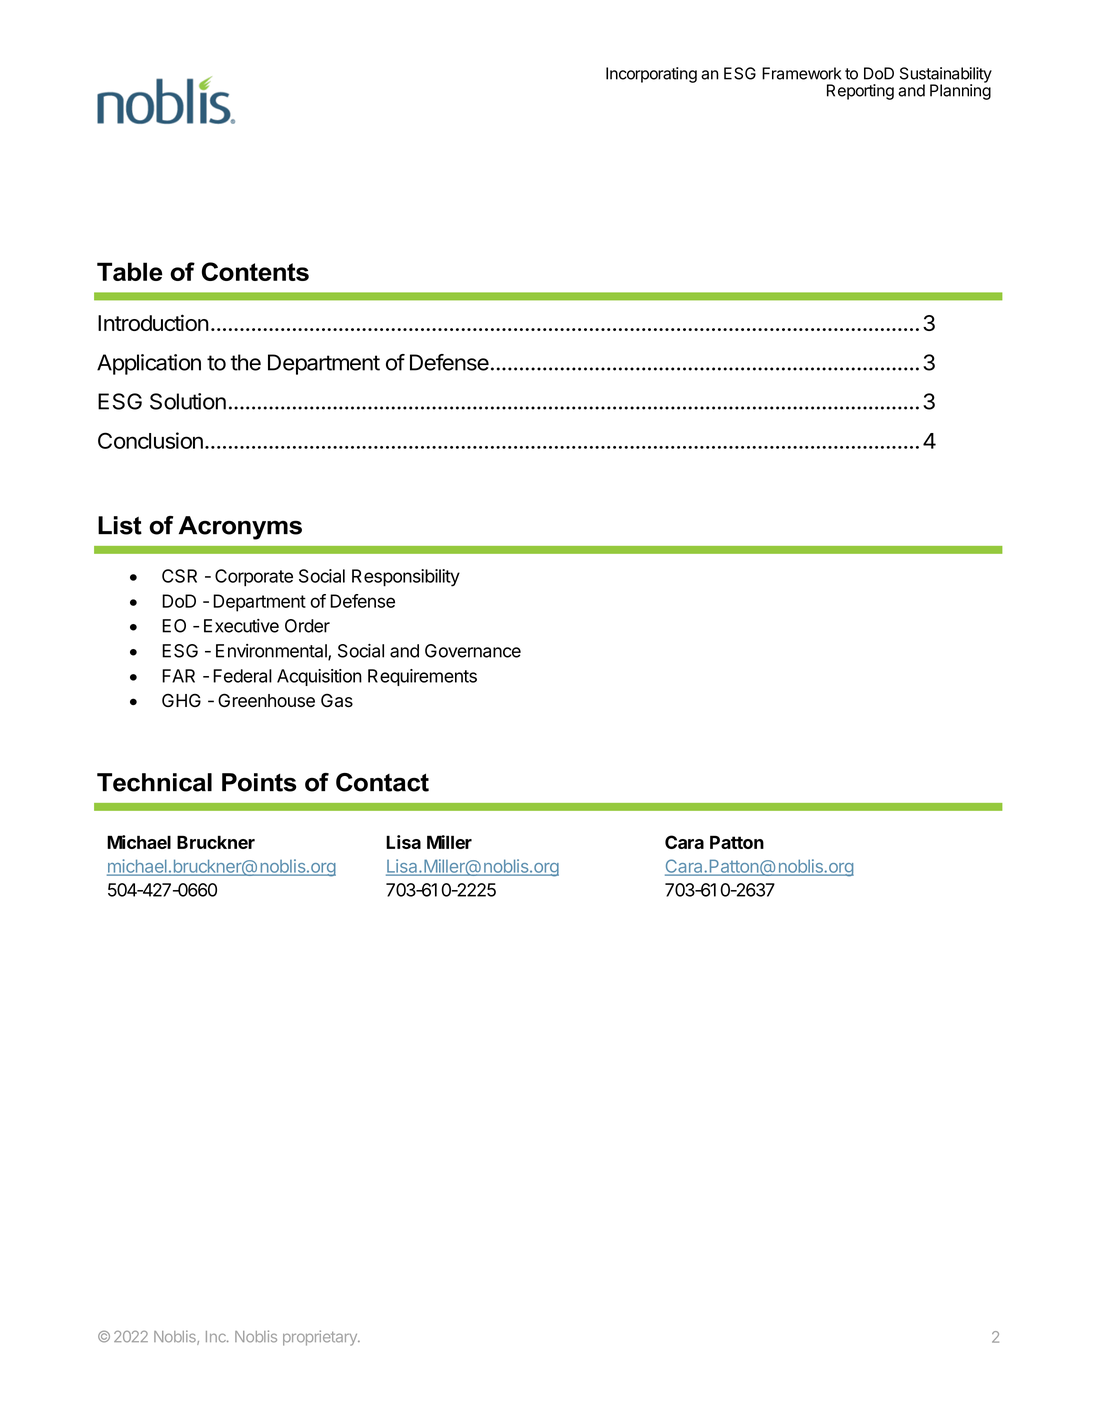  What do you see at coordinates (860, 92) in the image?
I see `Reporting` at bounding box center [860, 92].
